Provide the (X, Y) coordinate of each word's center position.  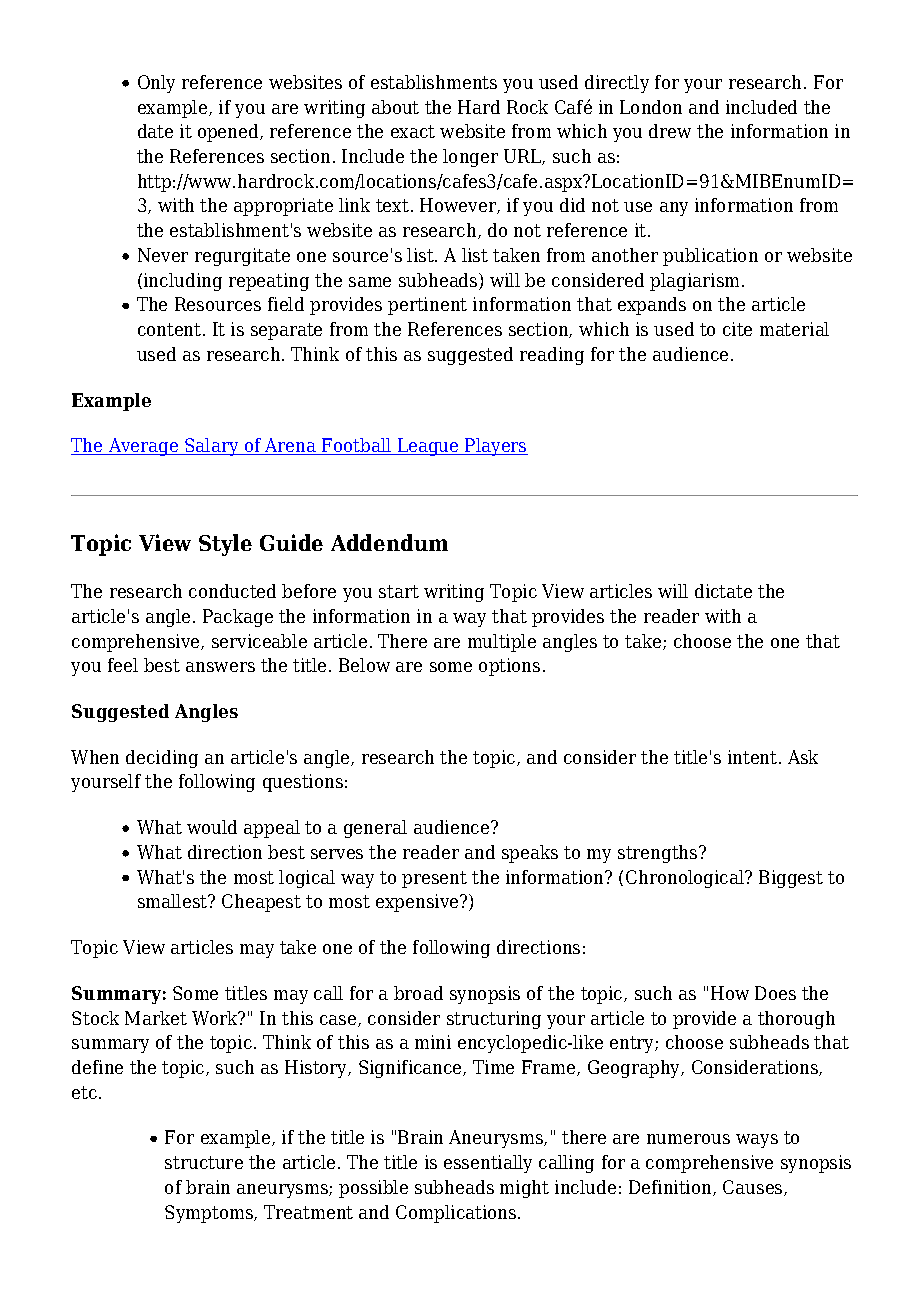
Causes (754, 1188)
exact (413, 131)
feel (123, 665)
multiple (502, 643)
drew (670, 131)
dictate (723, 591)
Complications (457, 1214)
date (155, 131)
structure (204, 1162)
